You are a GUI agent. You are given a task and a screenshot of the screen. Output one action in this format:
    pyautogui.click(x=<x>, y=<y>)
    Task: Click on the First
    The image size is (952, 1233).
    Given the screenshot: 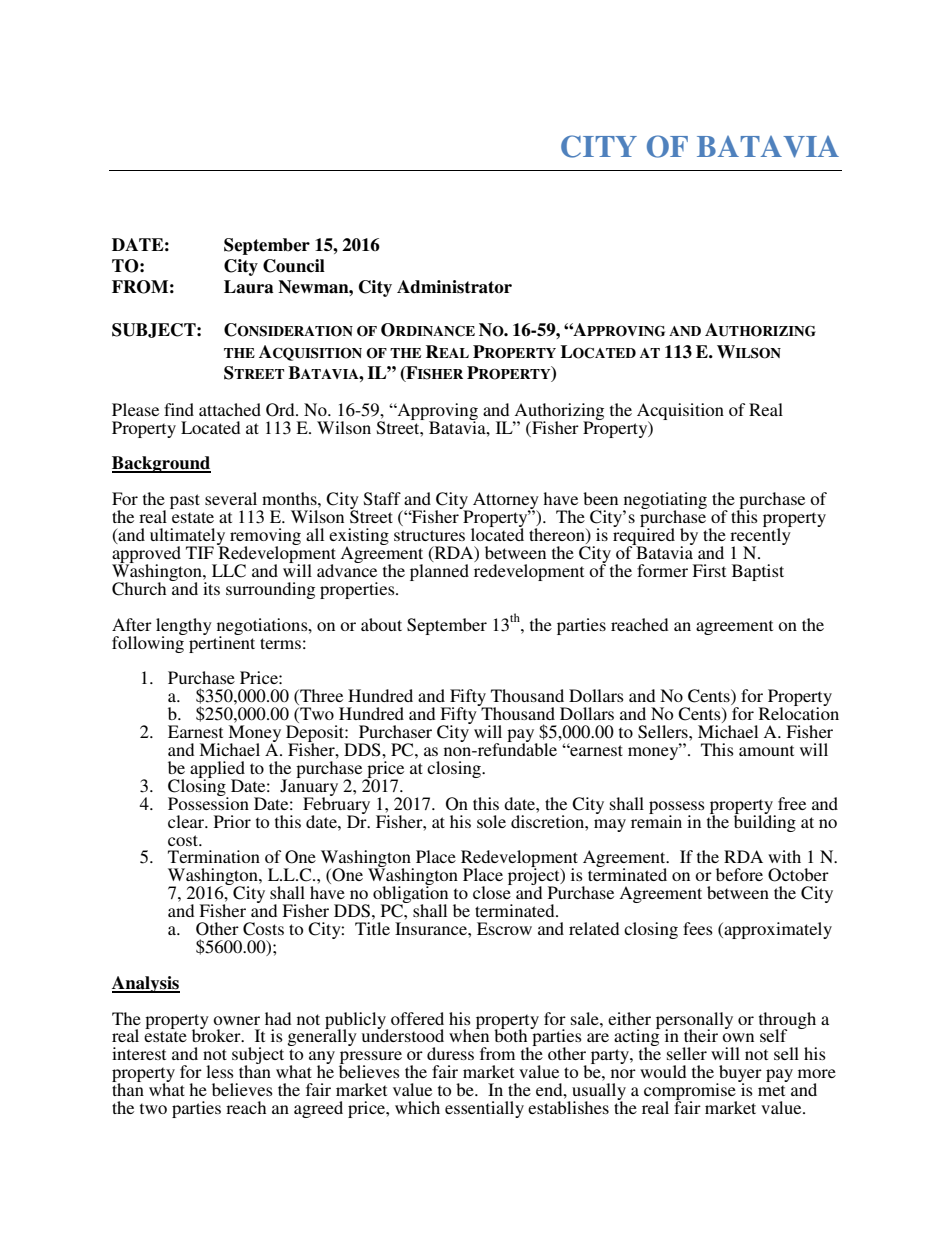 What is the action you would take?
    pyautogui.click(x=709, y=570)
